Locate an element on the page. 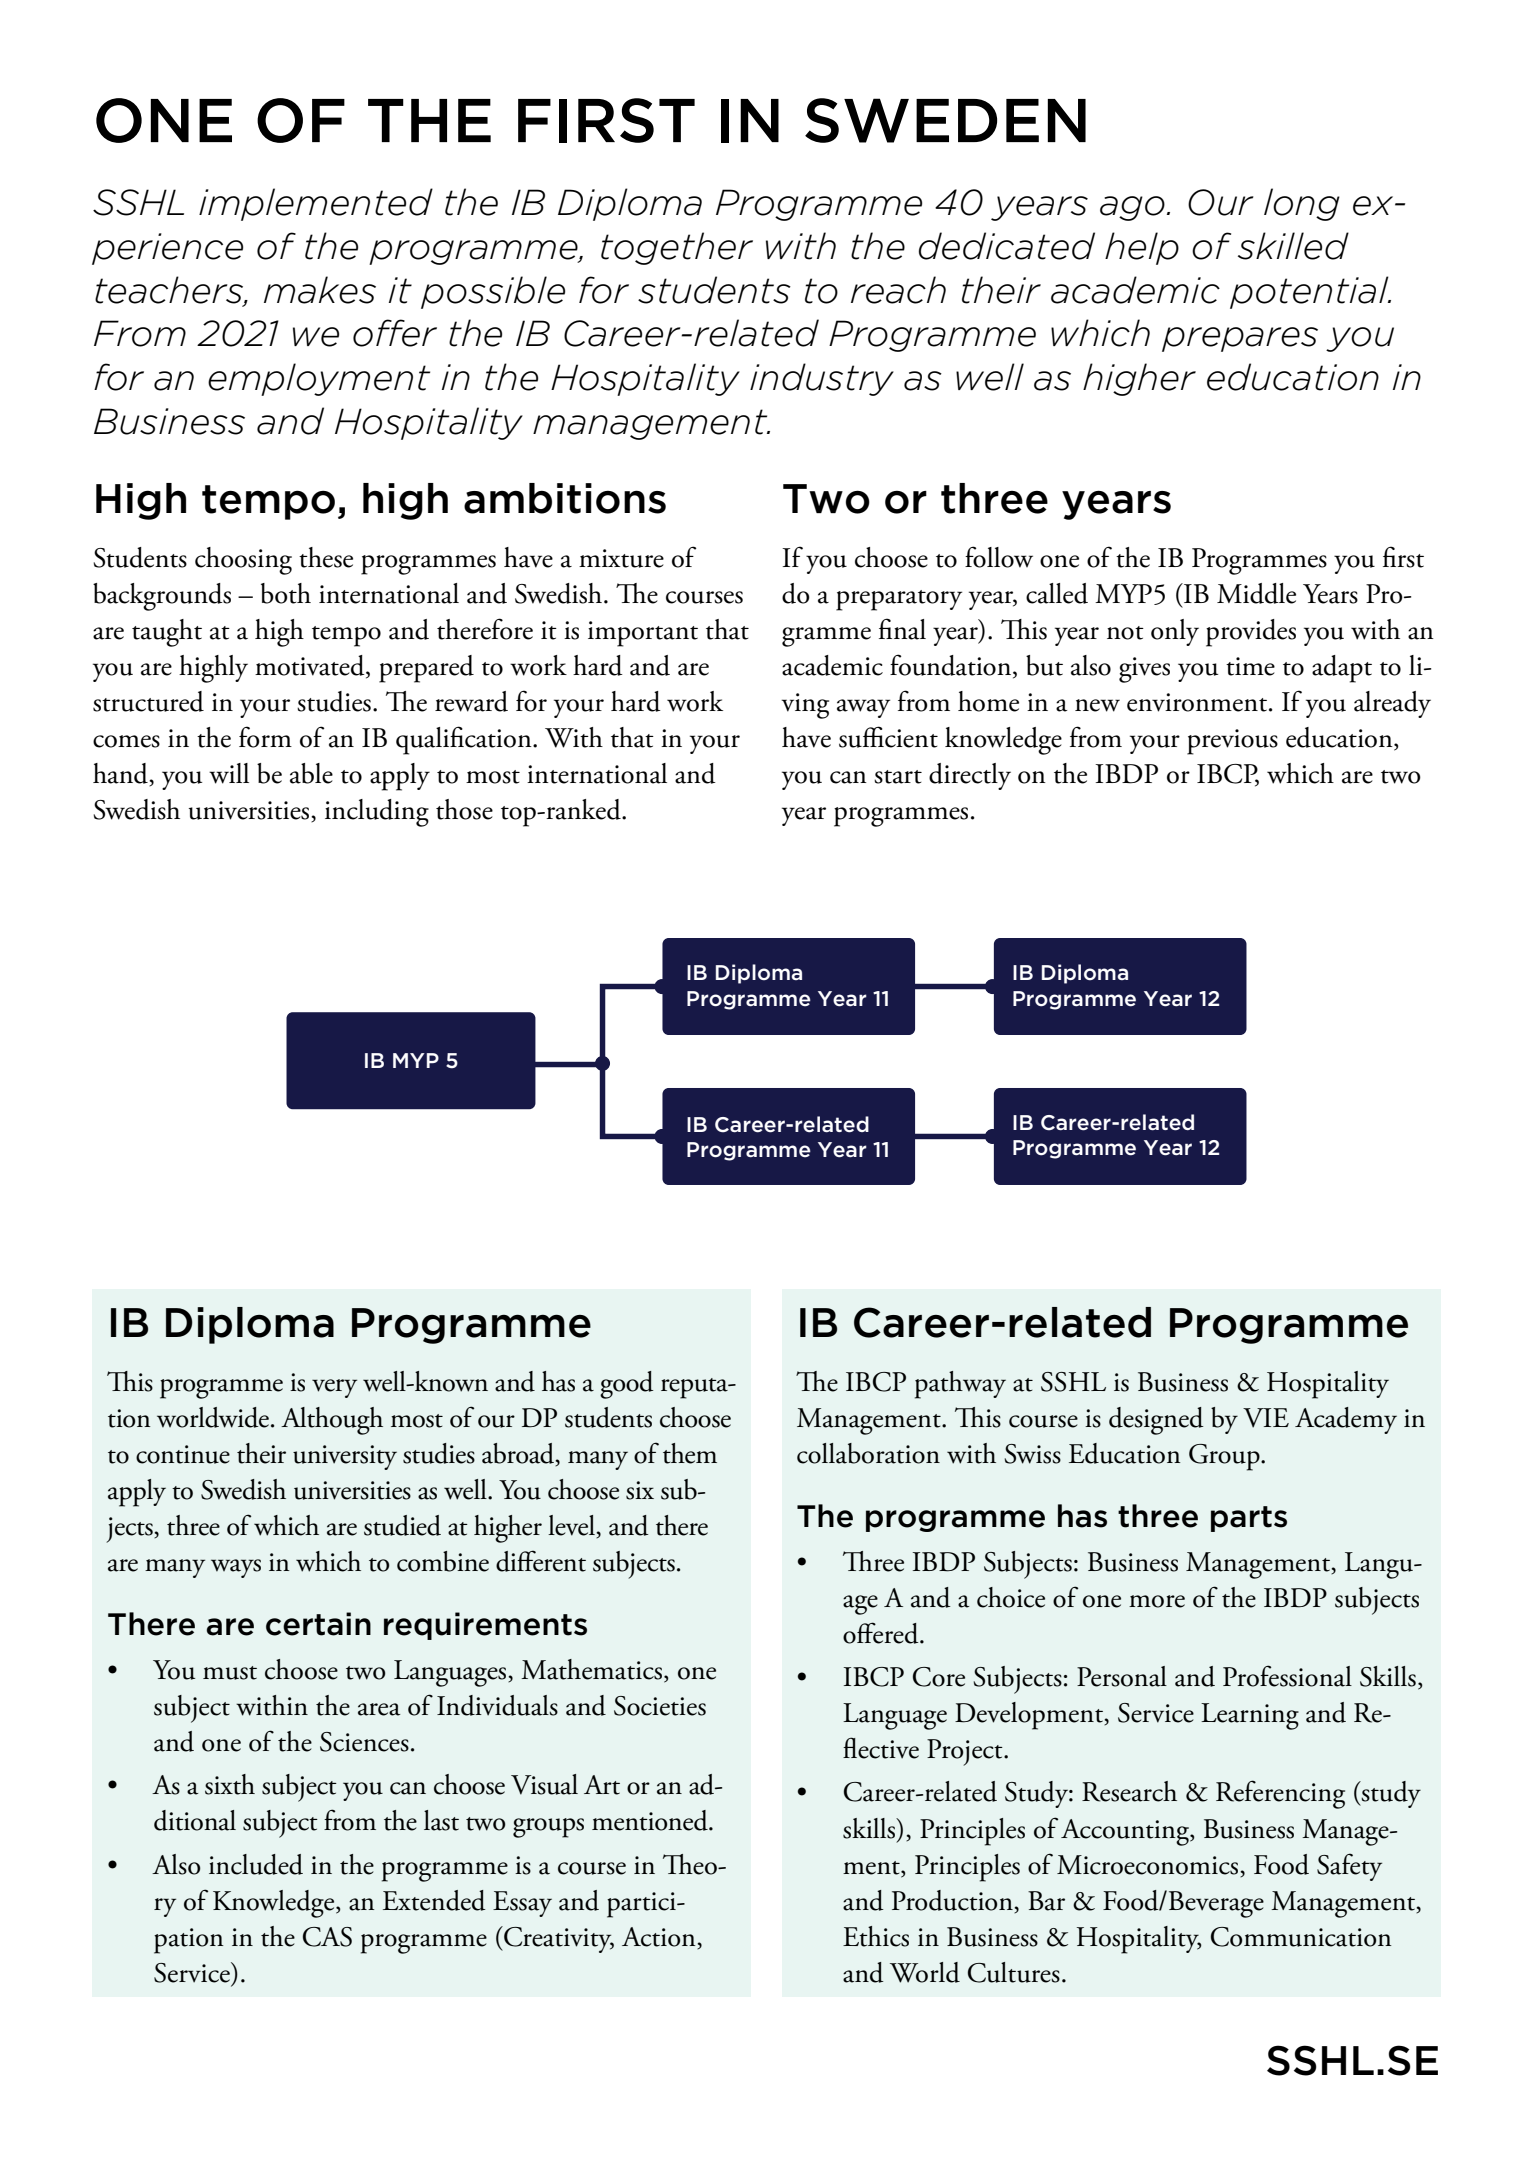 This page has height=2168, width=1533. Ethics is located at coordinates (876, 1936).
